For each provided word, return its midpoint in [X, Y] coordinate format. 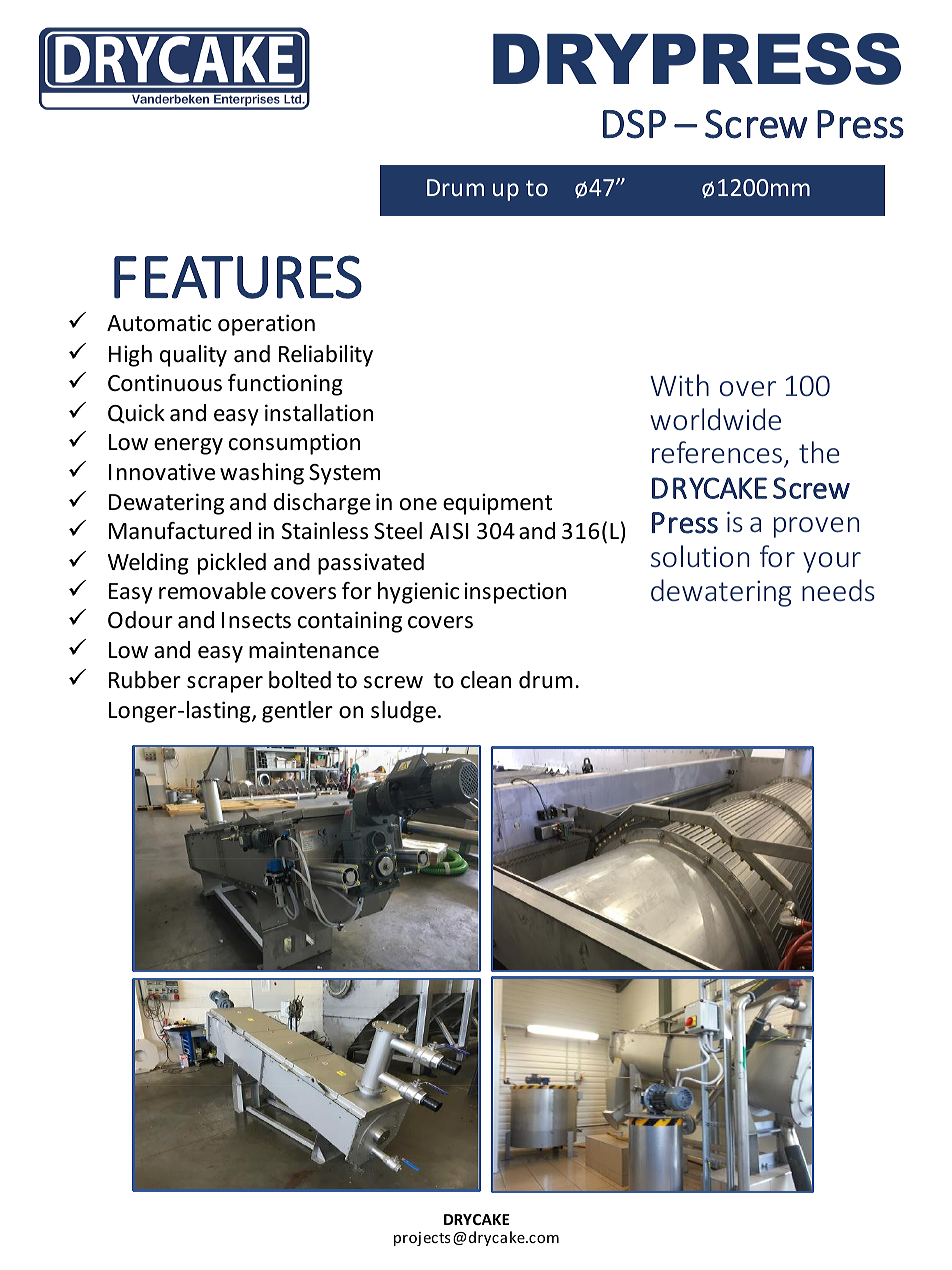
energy [188, 446]
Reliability [326, 356]
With [679, 385]
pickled [232, 564]
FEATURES [238, 277]
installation [319, 413]
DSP [634, 124]
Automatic [159, 323]
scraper [225, 684]
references [717, 452]
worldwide [715, 419]
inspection [515, 593]
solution [700, 556]
